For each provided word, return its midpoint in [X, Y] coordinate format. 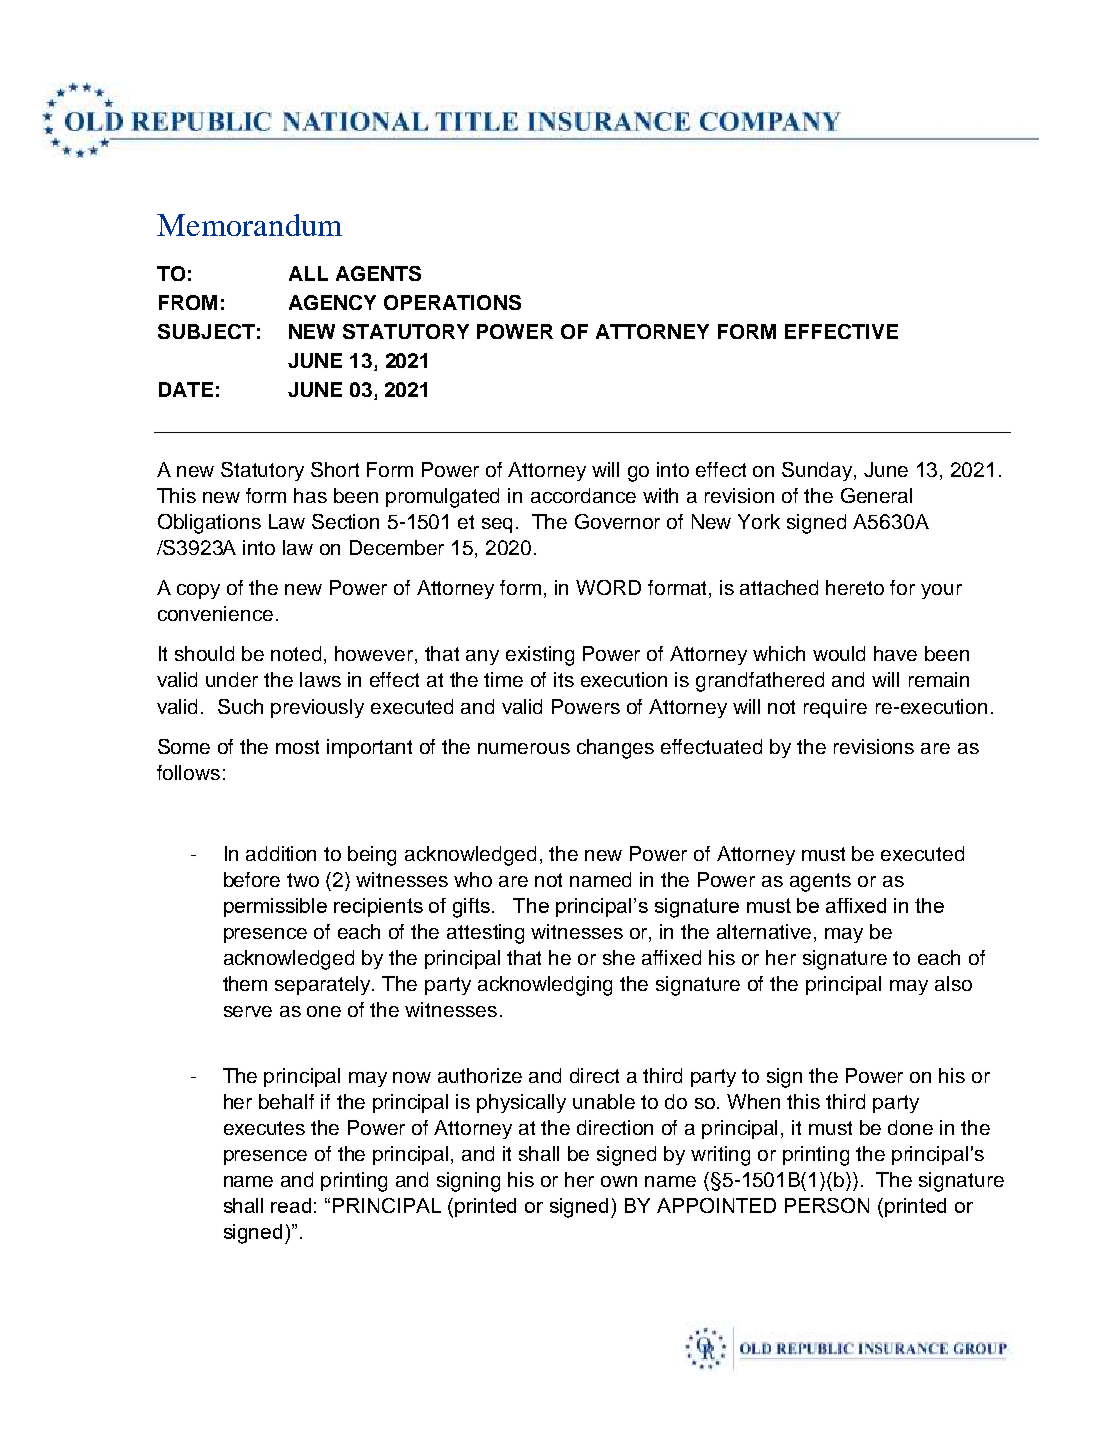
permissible [275, 907]
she [619, 957]
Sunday [818, 471]
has [310, 495]
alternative [766, 933]
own [619, 1181]
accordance [583, 495]
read [291, 1205]
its [564, 679]
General [876, 495]
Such [240, 706]
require [835, 708]
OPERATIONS [452, 302]
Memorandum [249, 225]
